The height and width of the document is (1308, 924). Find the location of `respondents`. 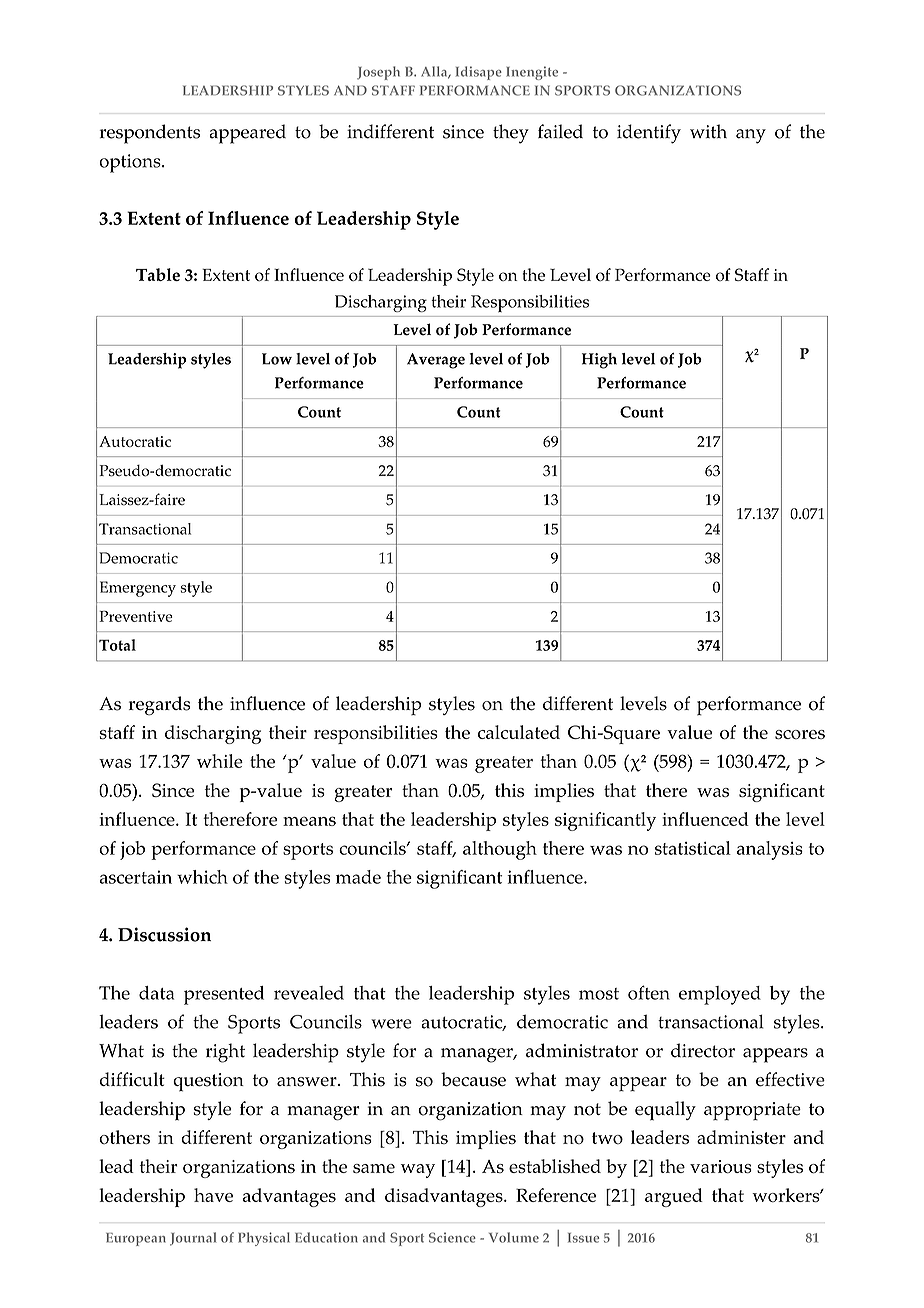

respondents is located at coordinates (150, 134).
